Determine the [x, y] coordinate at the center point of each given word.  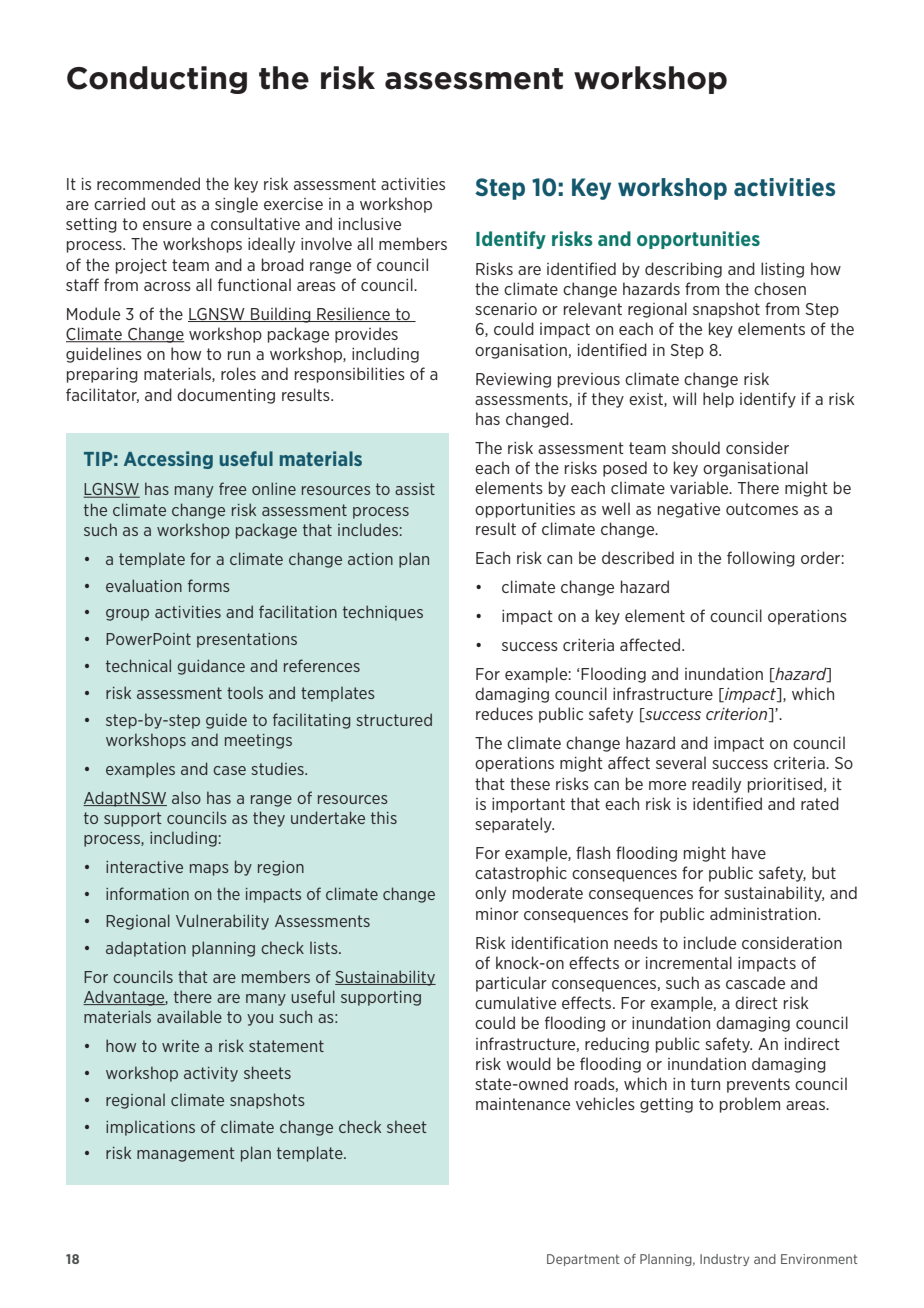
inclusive [370, 223]
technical [138, 665]
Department [583, 1260]
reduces [504, 713]
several [681, 762]
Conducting [157, 80]
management [186, 1154]
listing [782, 270]
